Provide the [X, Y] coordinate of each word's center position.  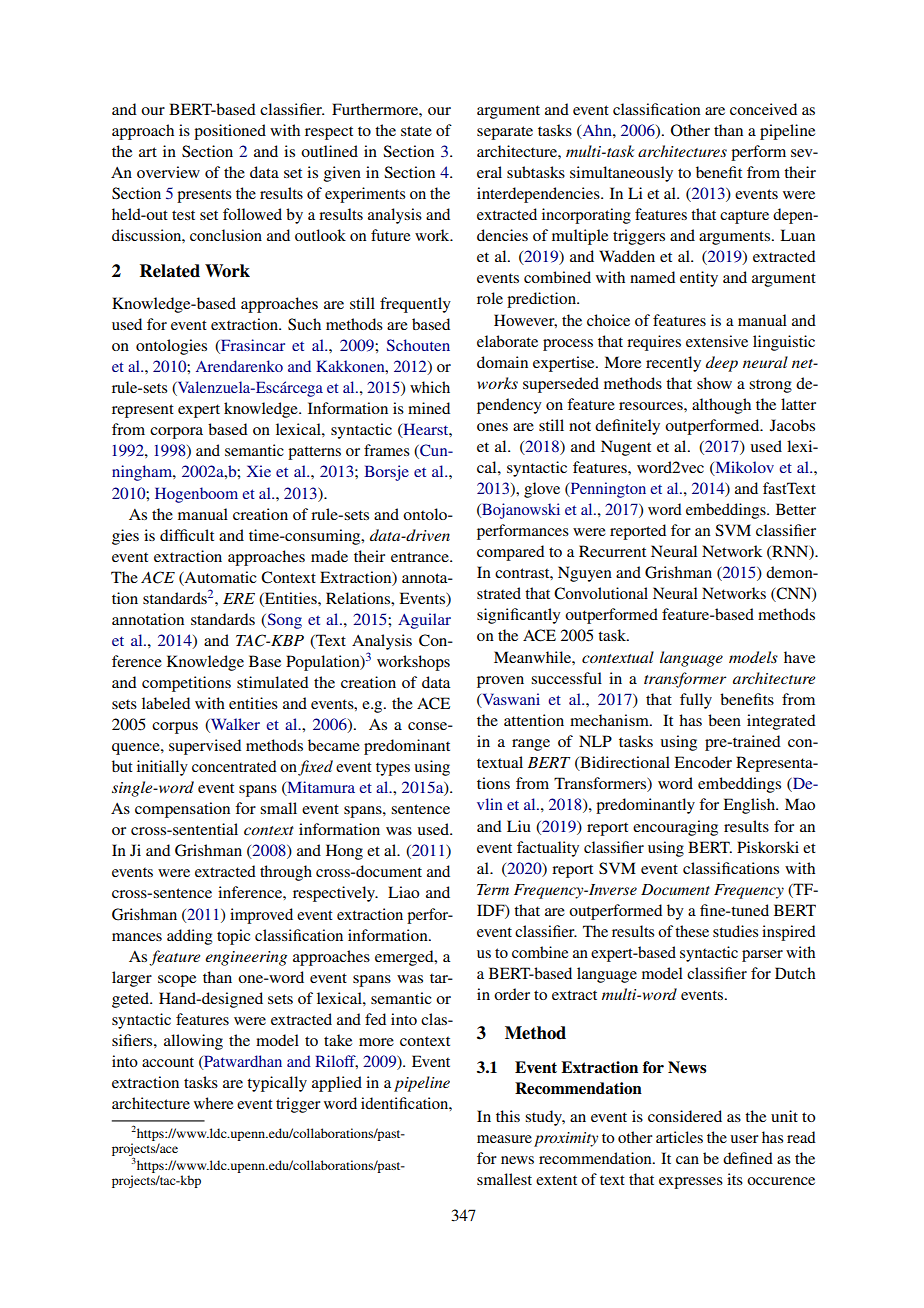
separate [505, 133]
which [430, 387]
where [213, 1103]
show [714, 383]
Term [493, 889]
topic [233, 937]
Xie [259, 471]
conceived [763, 109]
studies [735, 931]
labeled [166, 703]
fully [696, 701]
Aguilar [424, 621]
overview [168, 172]
